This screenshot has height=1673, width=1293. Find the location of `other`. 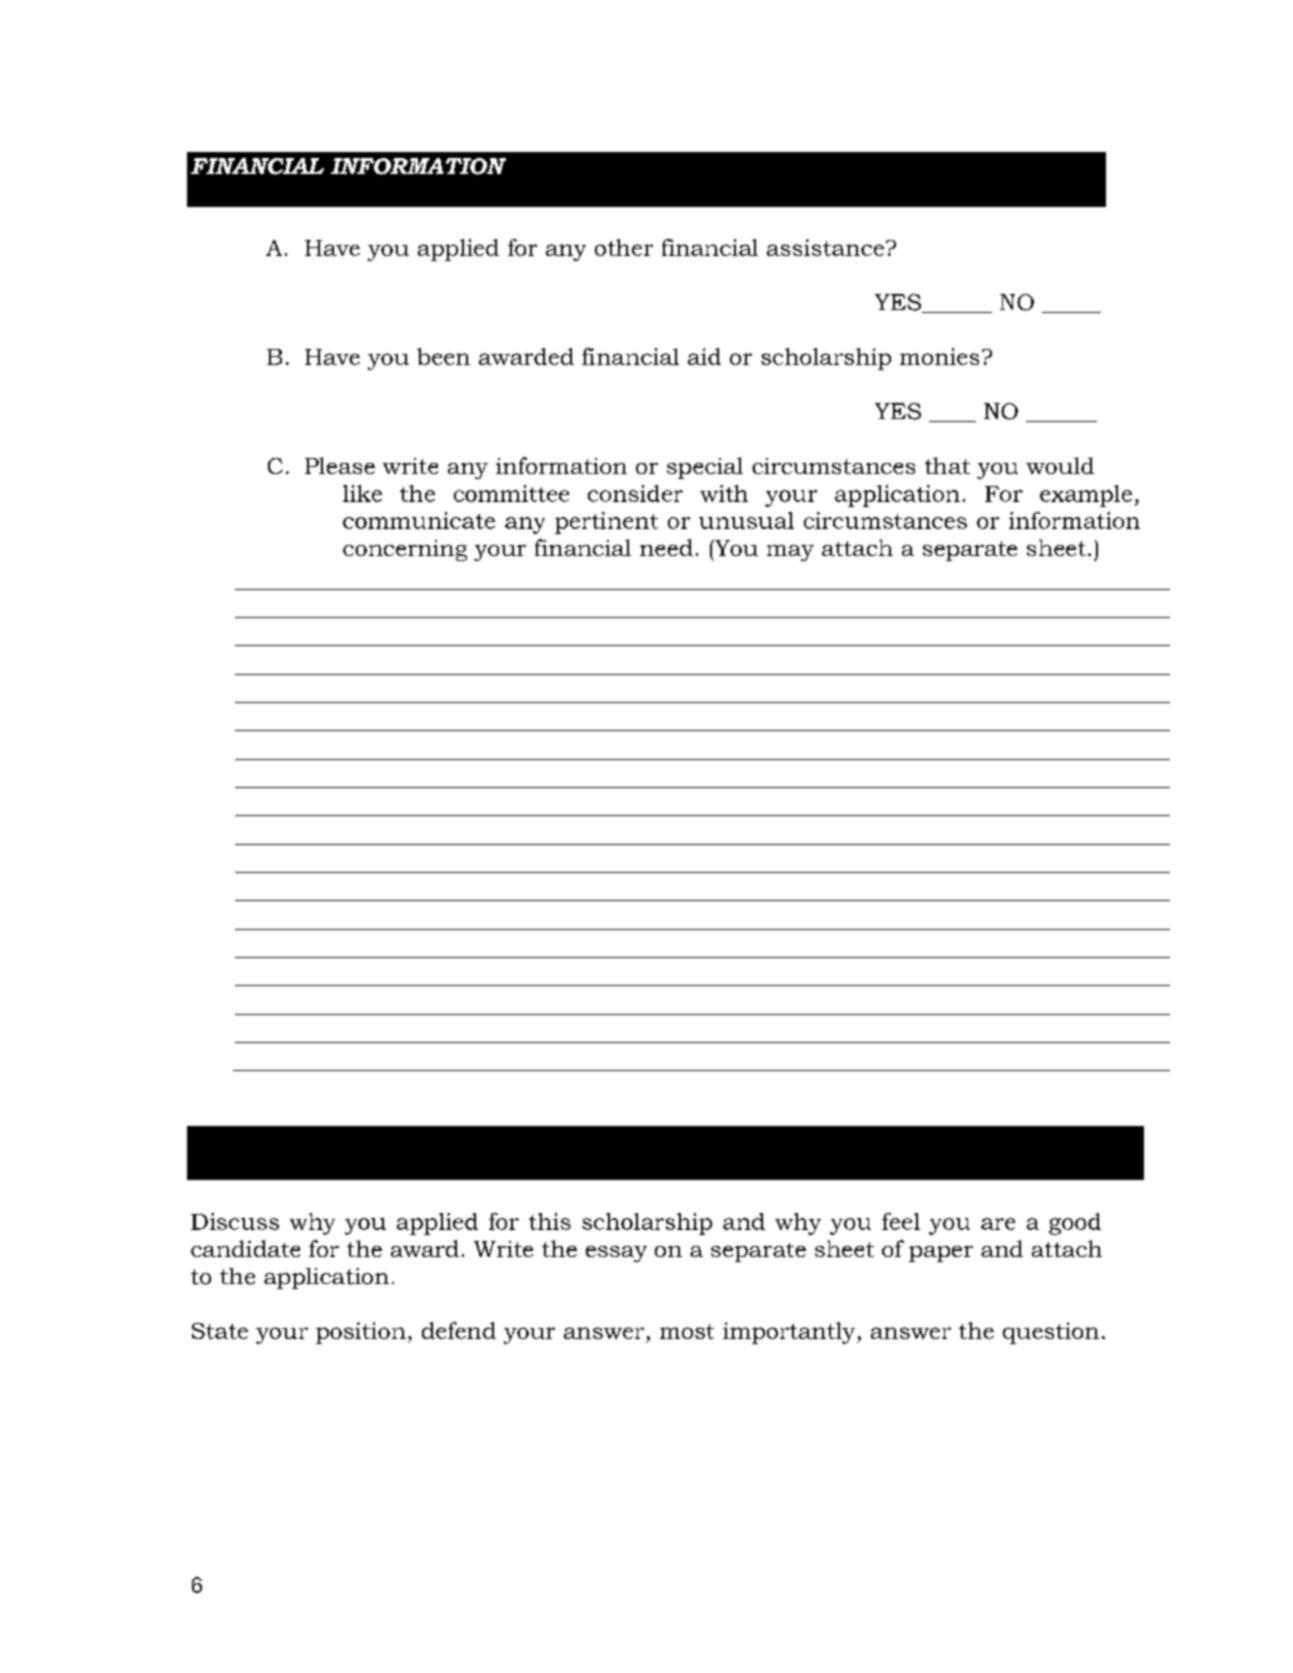

other is located at coordinates (624, 247).
